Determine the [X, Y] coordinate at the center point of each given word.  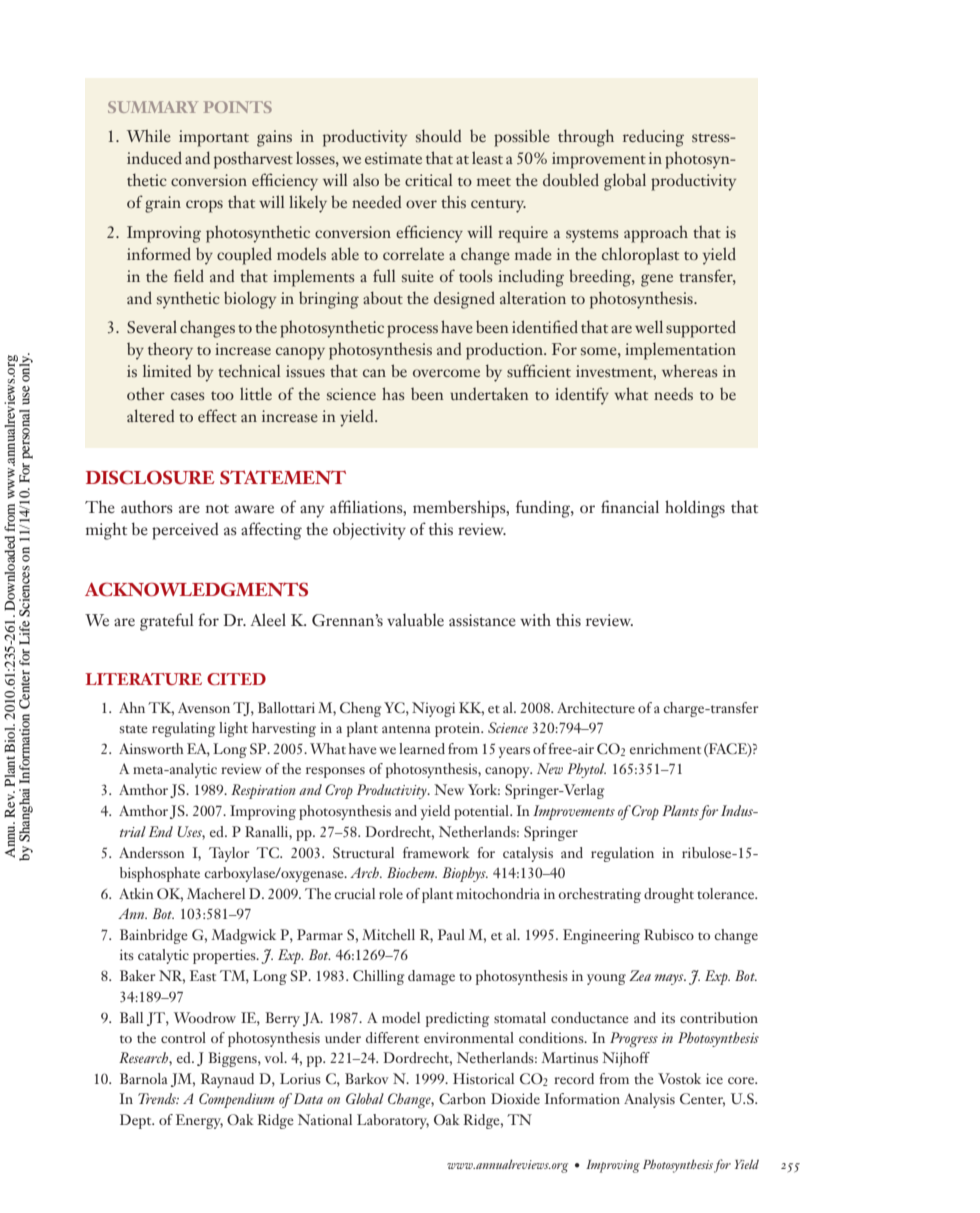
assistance [482, 620]
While [149, 135]
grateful [167, 622]
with [535, 619]
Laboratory [393, 1121]
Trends [158, 1098]
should [438, 135]
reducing [653, 138]
